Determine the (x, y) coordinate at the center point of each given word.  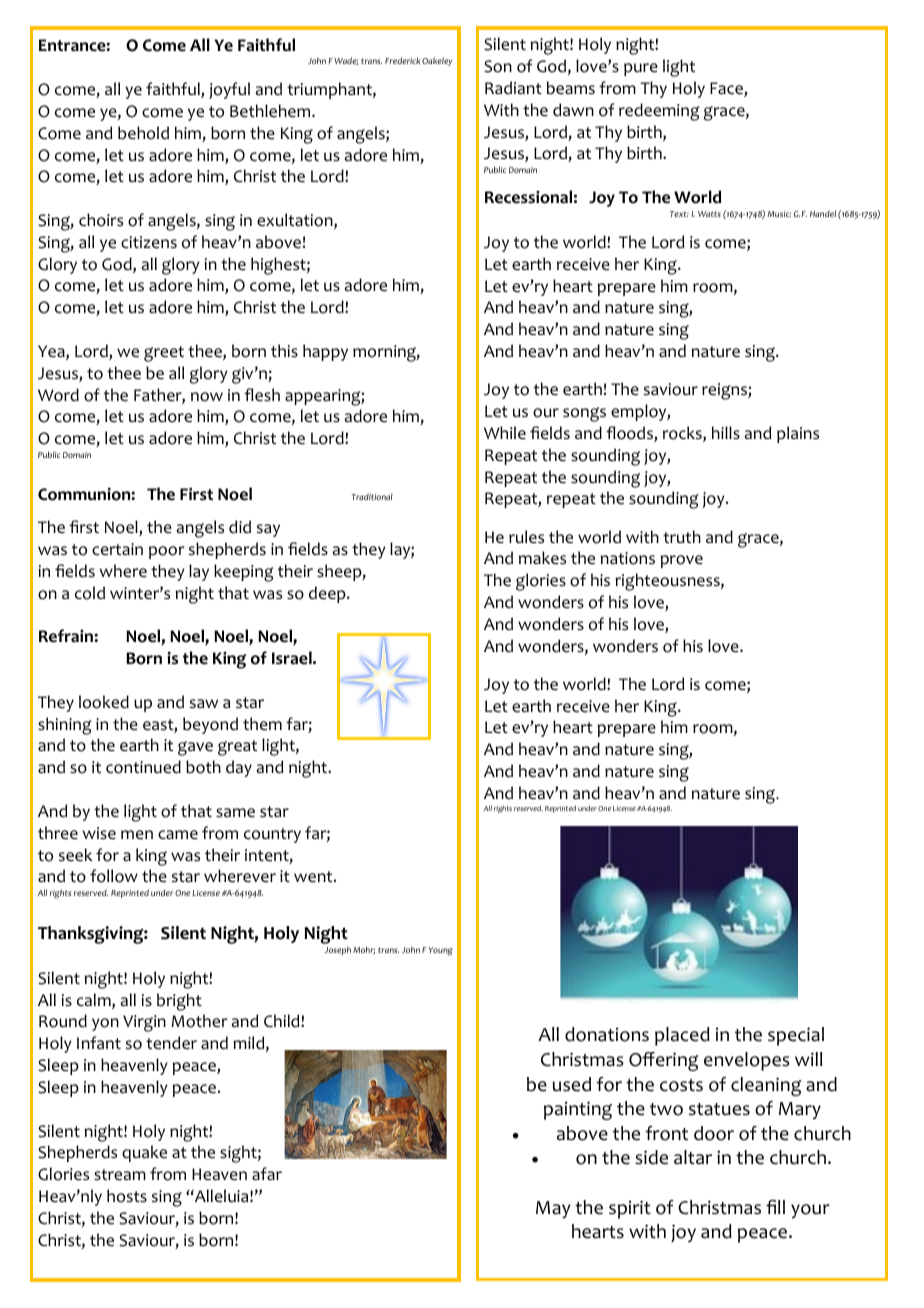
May (553, 1210)
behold (143, 133)
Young (440, 951)
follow (114, 876)
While (505, 433)
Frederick (402, 60)
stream (120, 1175)
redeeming (659, 112)
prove (682, 561)
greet (164, 354)
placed (682, 1036)
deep (328, 594)
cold (90, 593)
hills (726, 432)
